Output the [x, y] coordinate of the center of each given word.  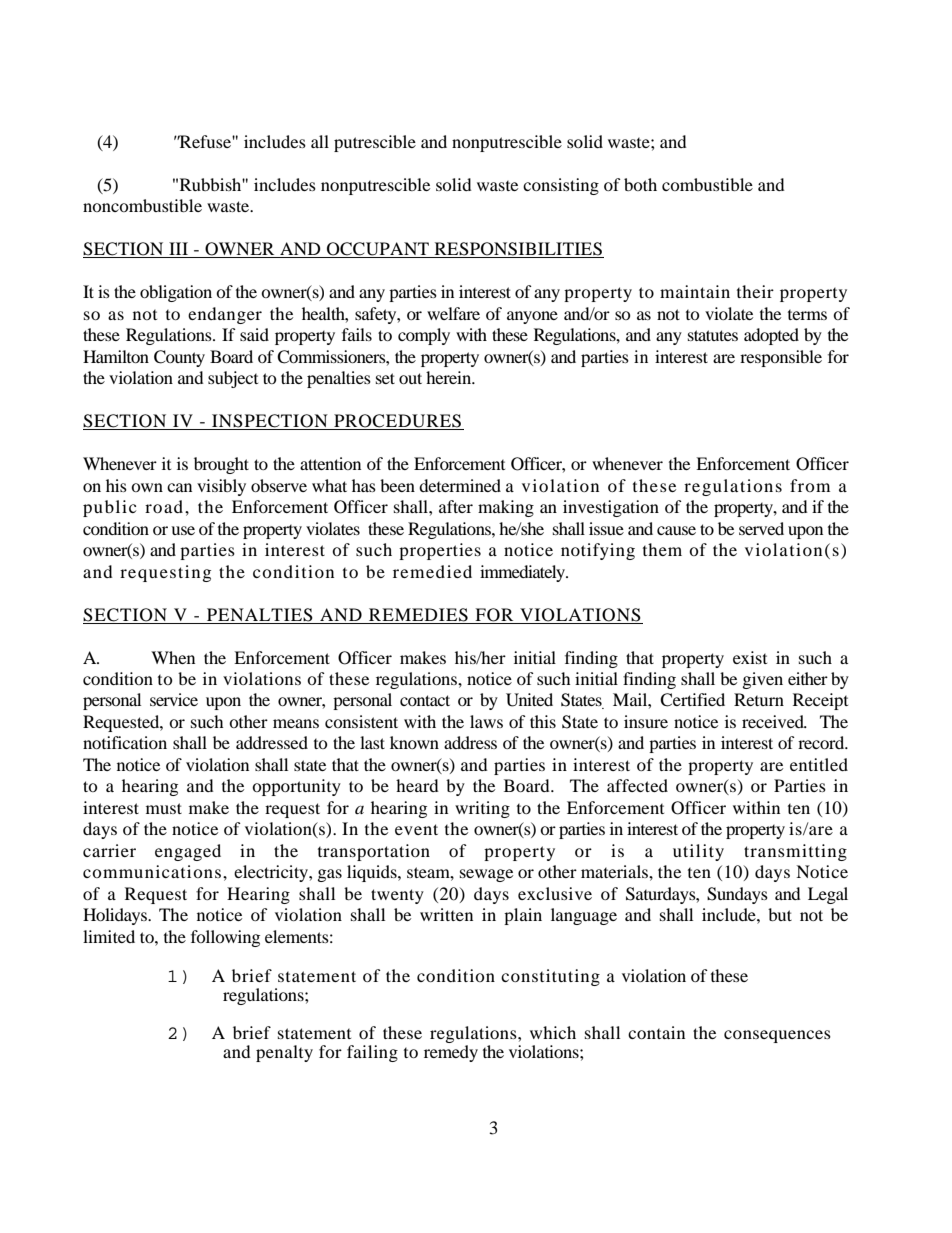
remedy [451, 1052]
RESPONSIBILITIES [518, 250]
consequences [777, 1036]
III [178, 250]
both [640, 184]
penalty [284, 1053]
